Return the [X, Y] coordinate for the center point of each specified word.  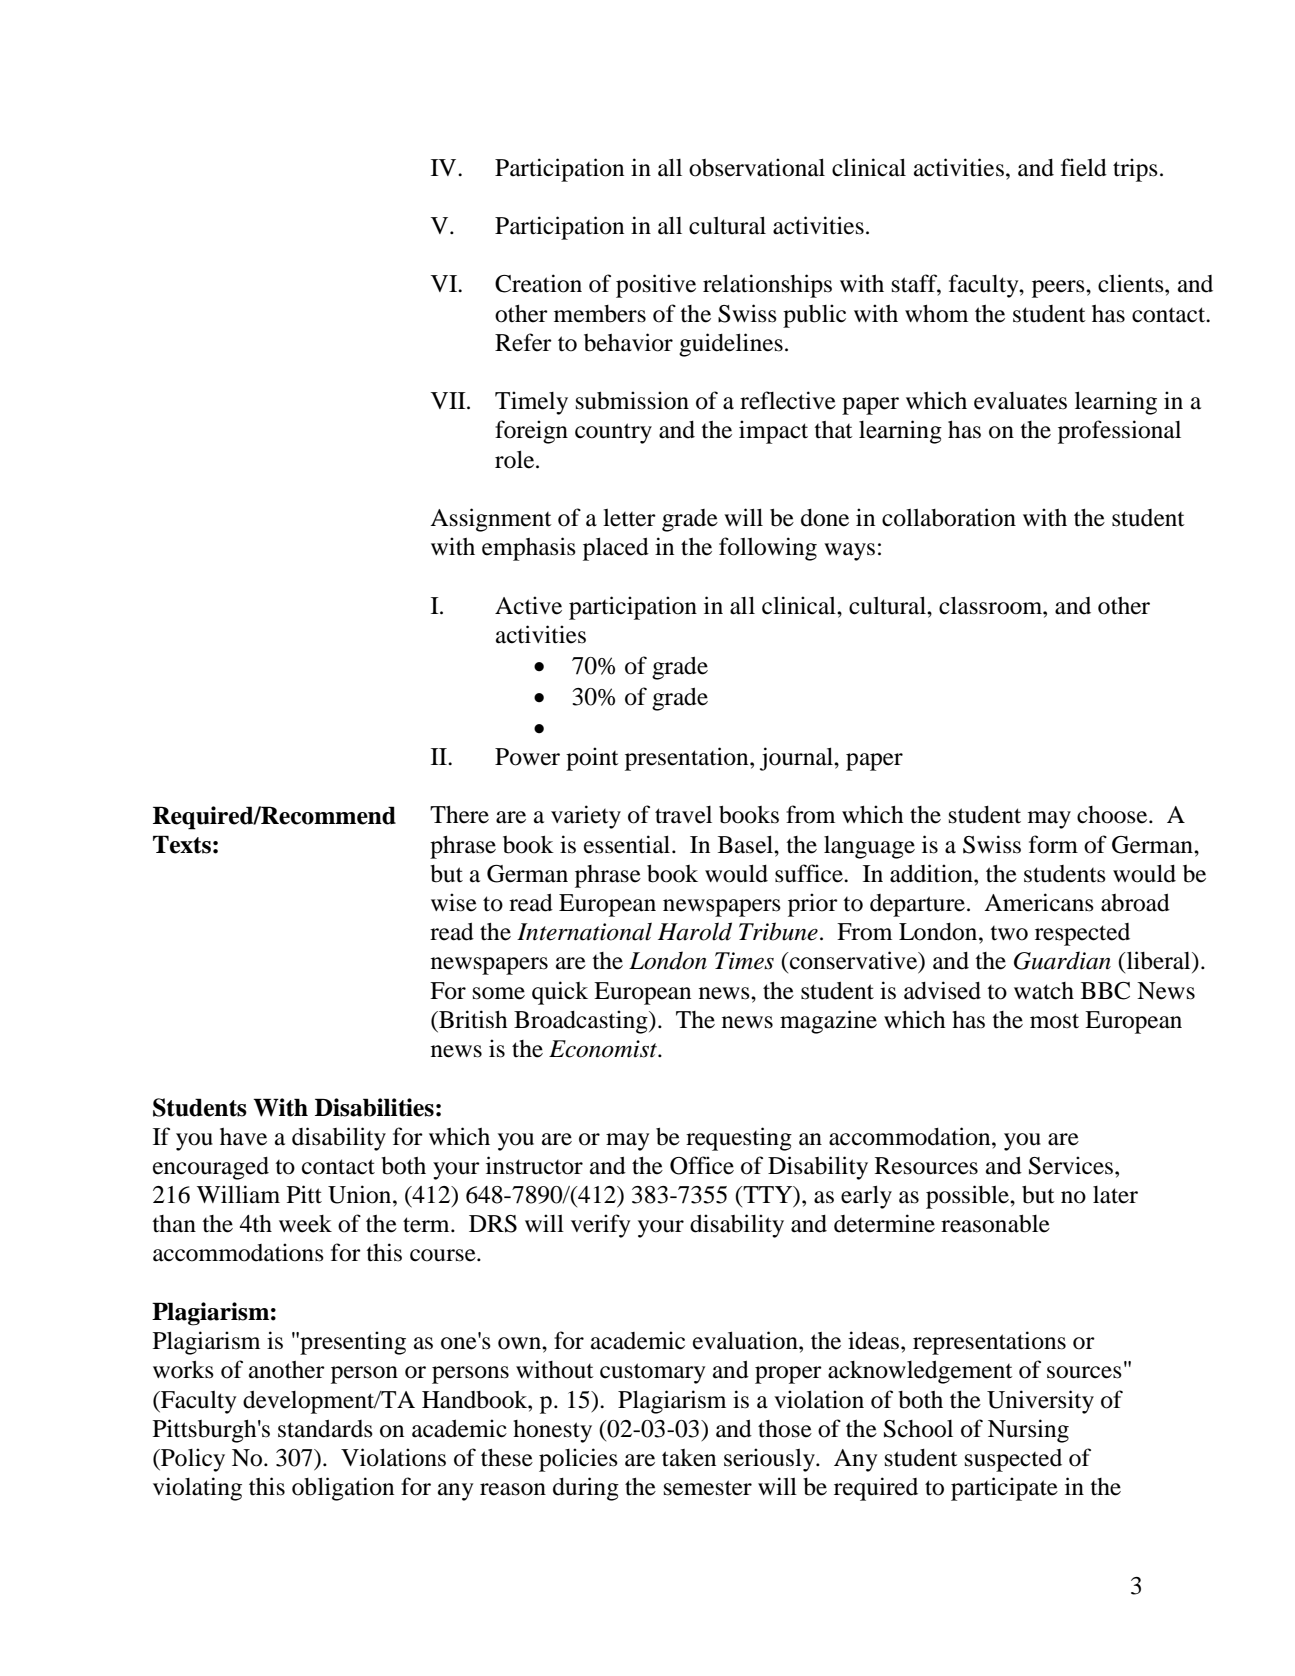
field [1084, 167]
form [1053, 844]
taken [689, 1458]
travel [683, 815]
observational [757, 167]
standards [325, 1428]
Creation [538, 283]
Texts [182, 844]
